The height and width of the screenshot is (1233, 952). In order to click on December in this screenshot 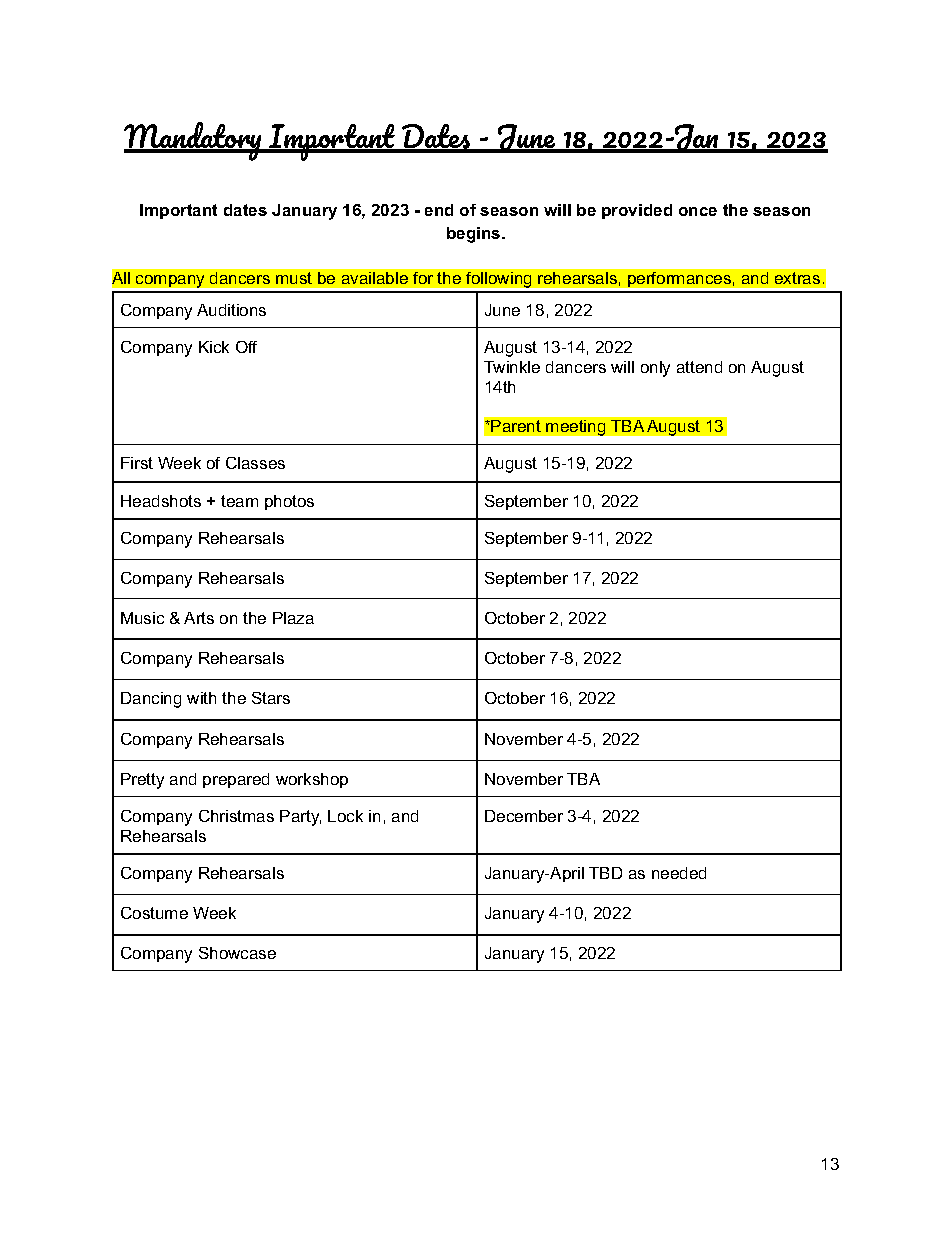, I will do `click(524, 816)`.
